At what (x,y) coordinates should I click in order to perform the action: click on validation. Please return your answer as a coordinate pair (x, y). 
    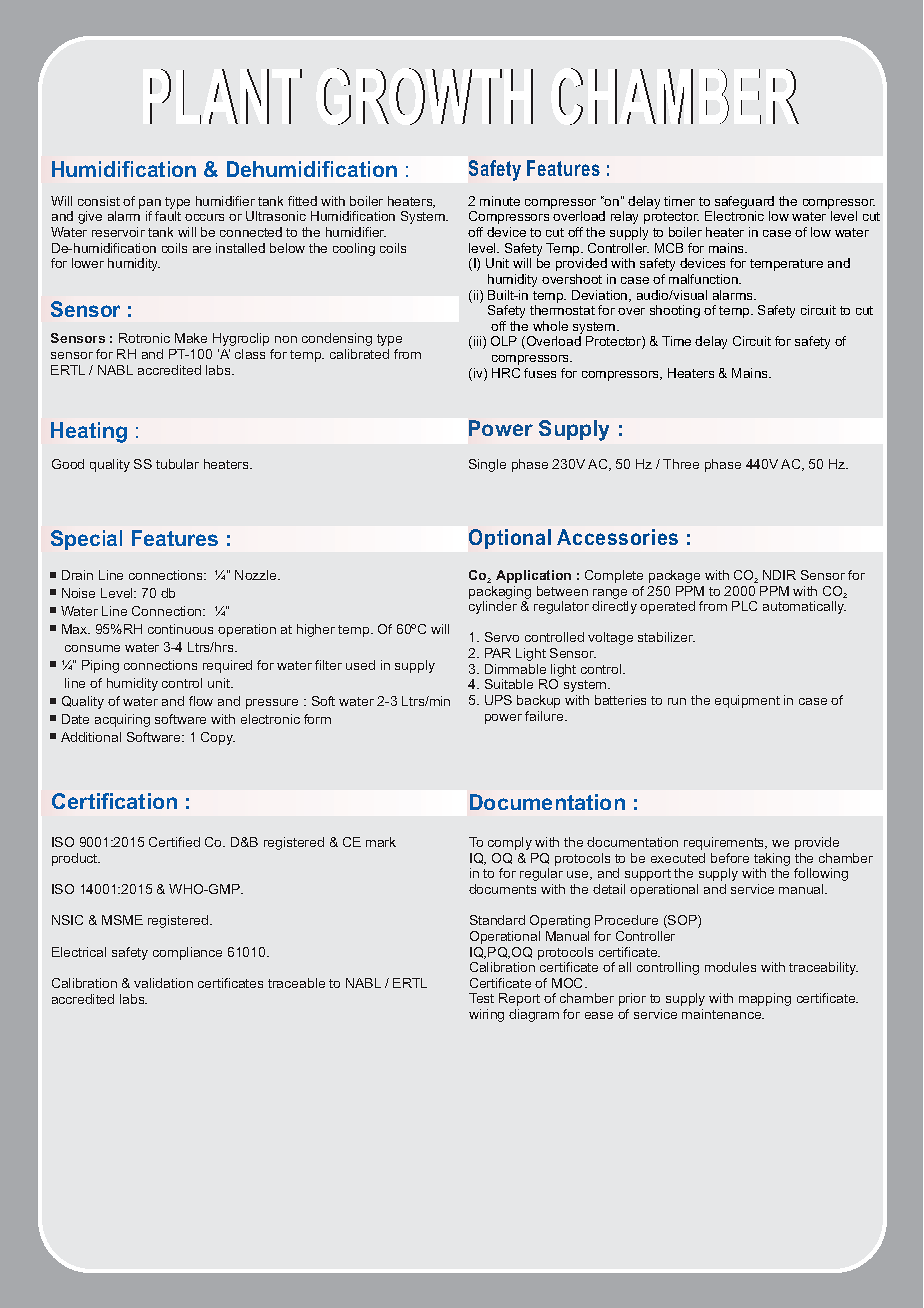
    Looking at the image, I should click on (163, 983).
